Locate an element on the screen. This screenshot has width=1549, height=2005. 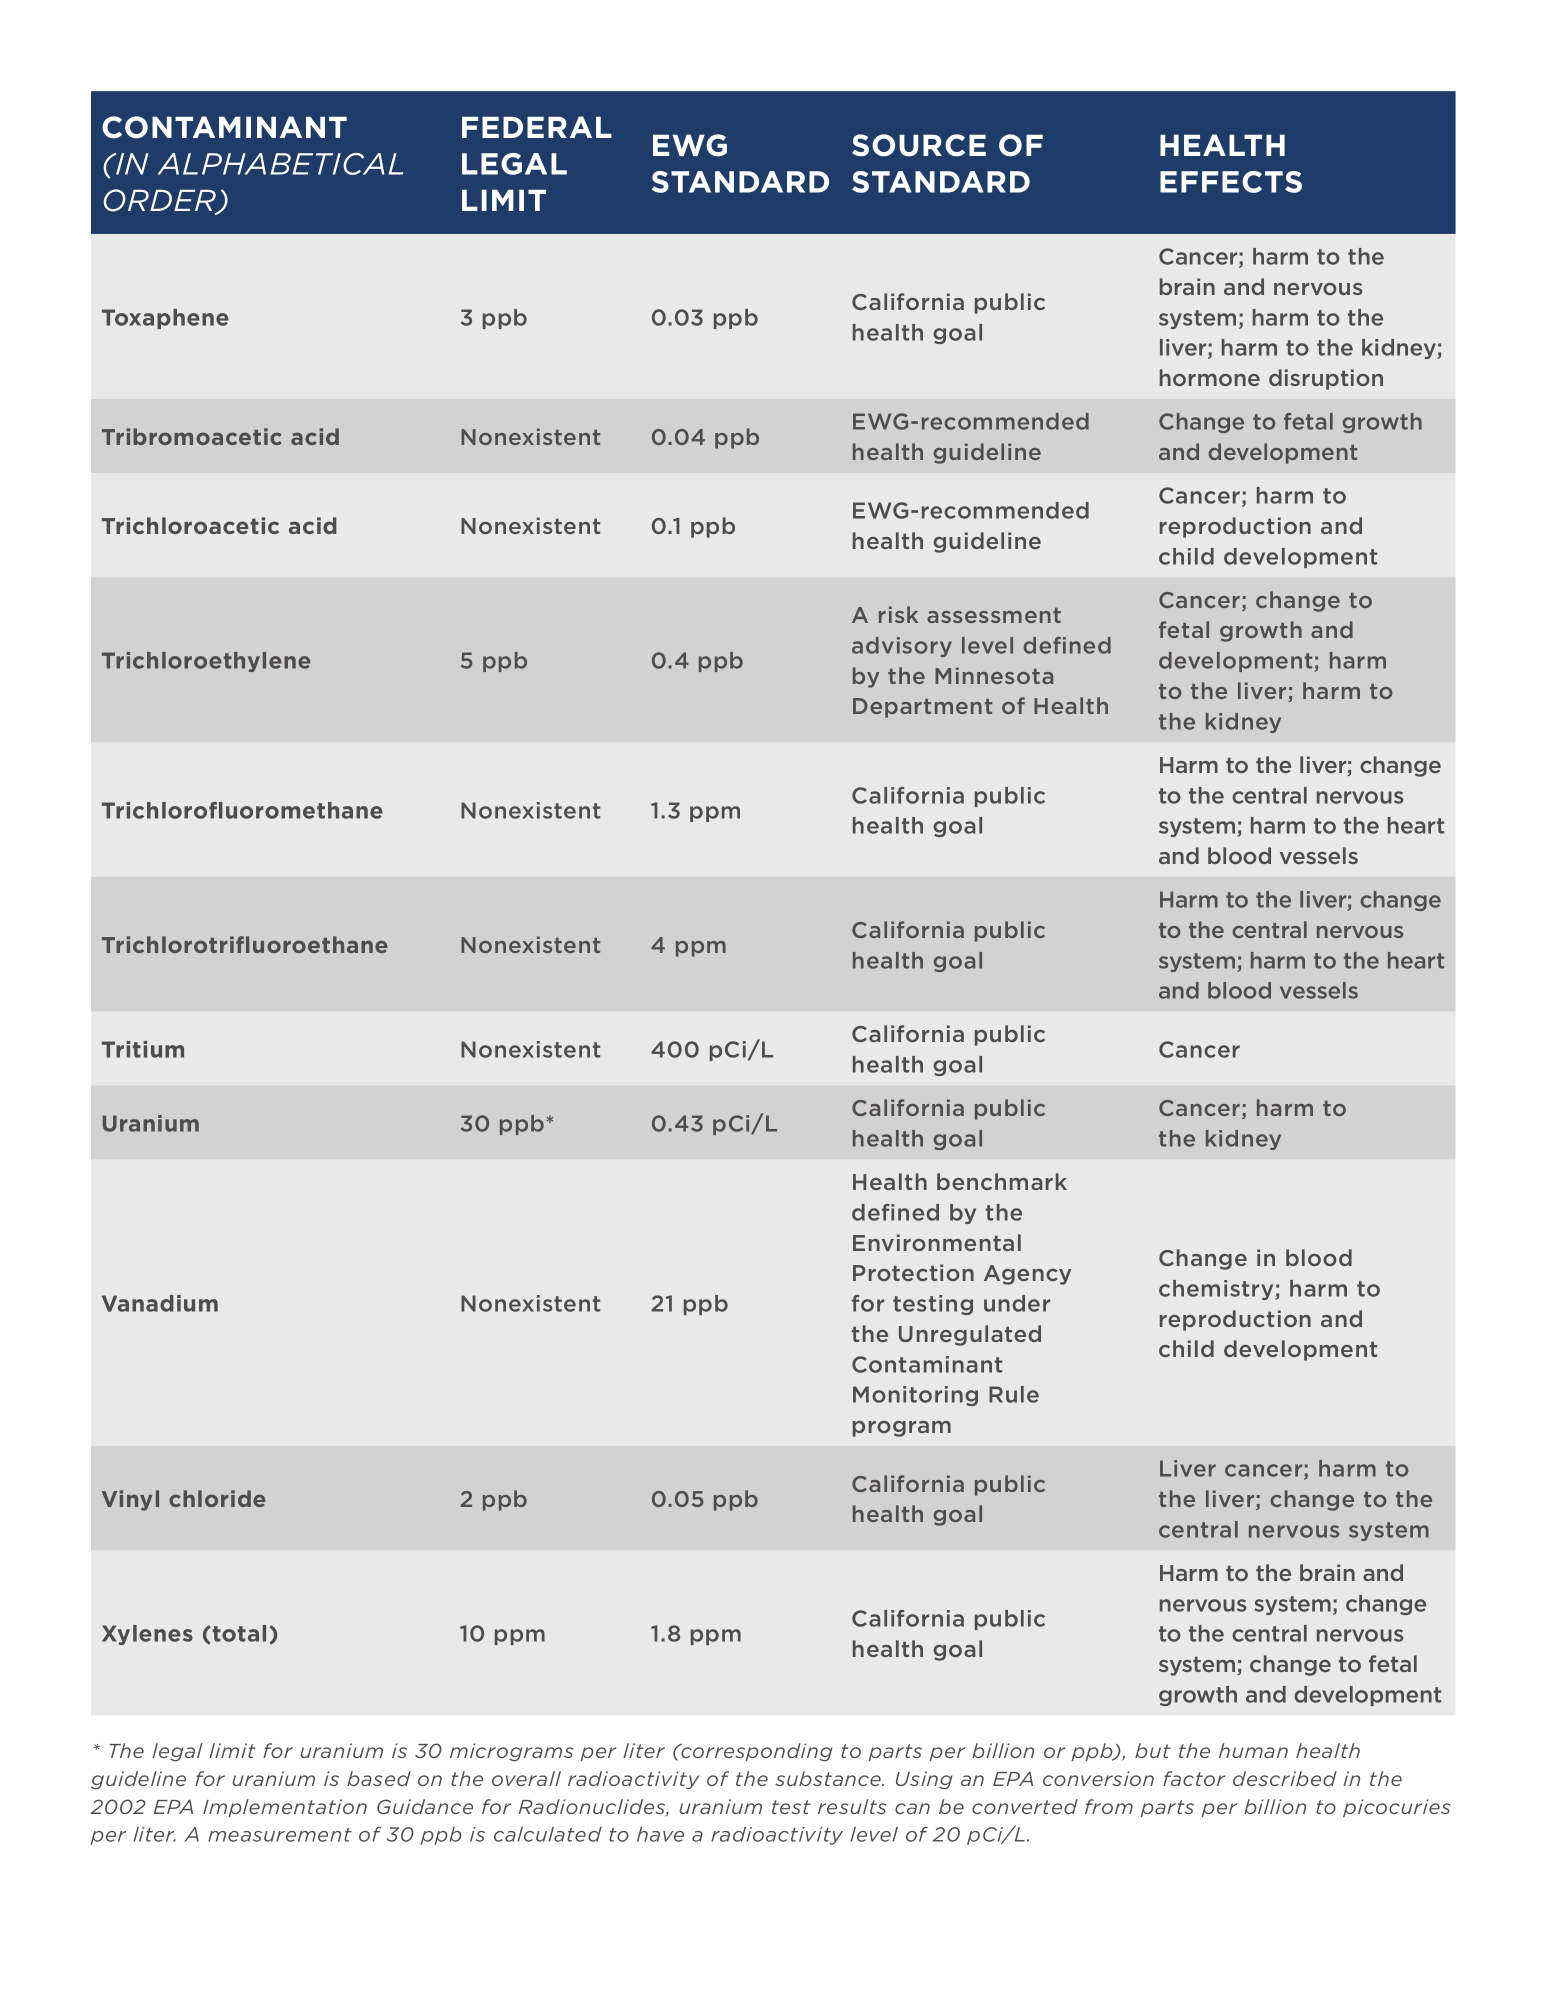
SOURCE is located at coordinates (919, 145).
